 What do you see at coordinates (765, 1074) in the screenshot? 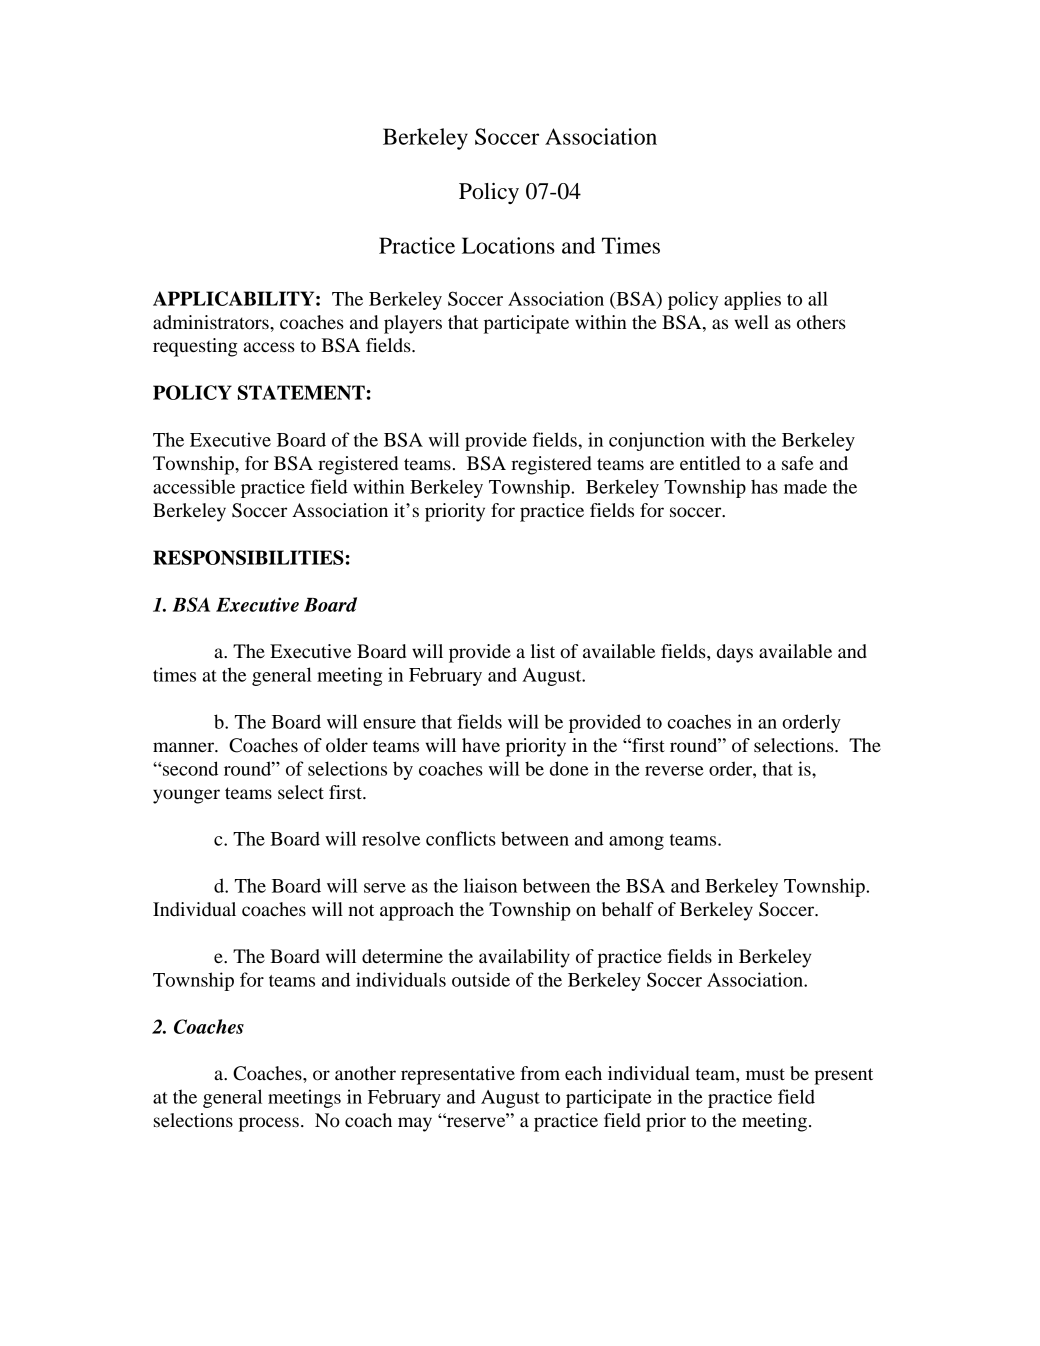
I see `must` at bounding box center [765, 1074].
